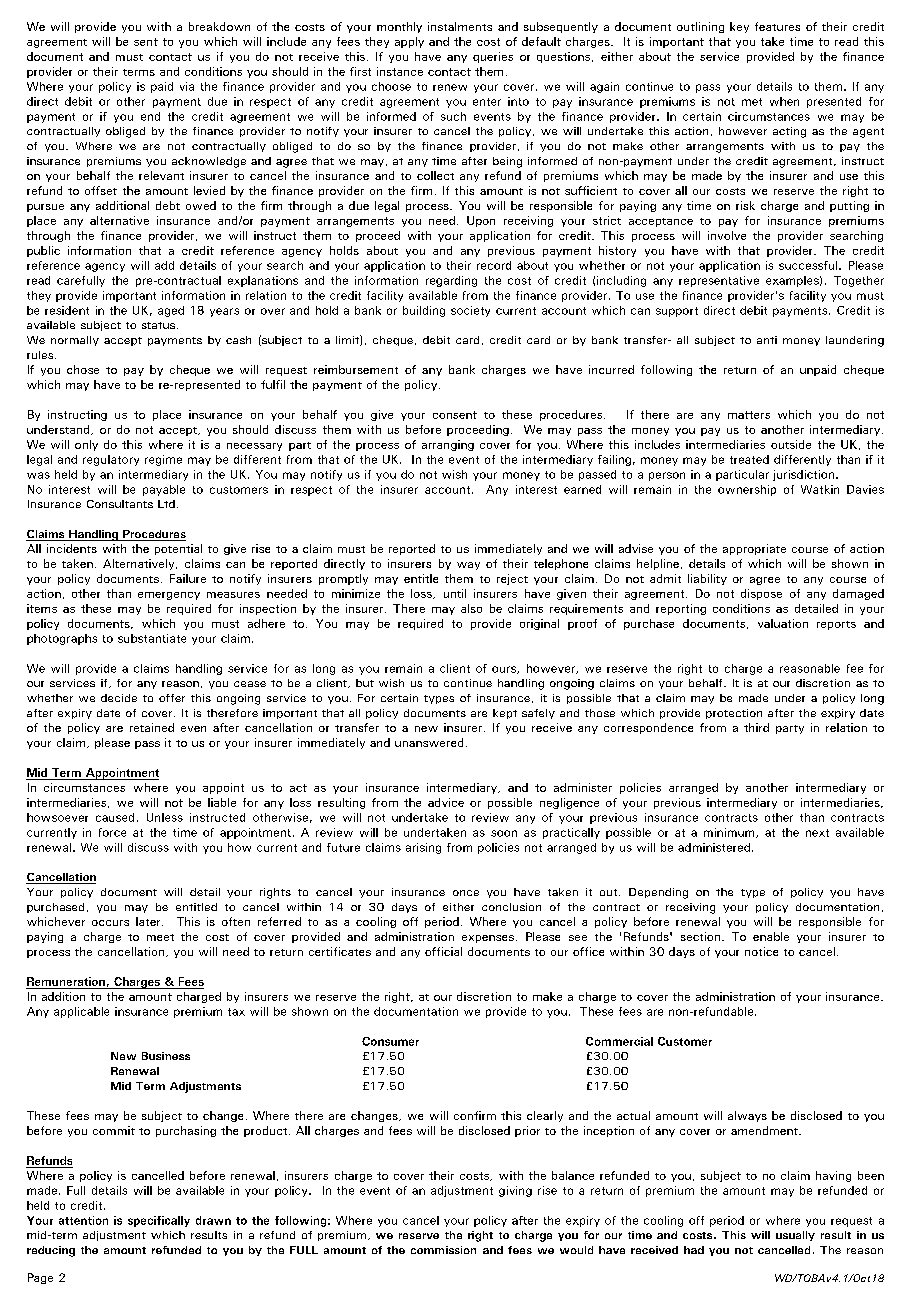 The height and width of the page is (1308, 924). What do you see at coordinates (448, 445) in the page?
I see `arranging` at bounding box center [448, 445].
